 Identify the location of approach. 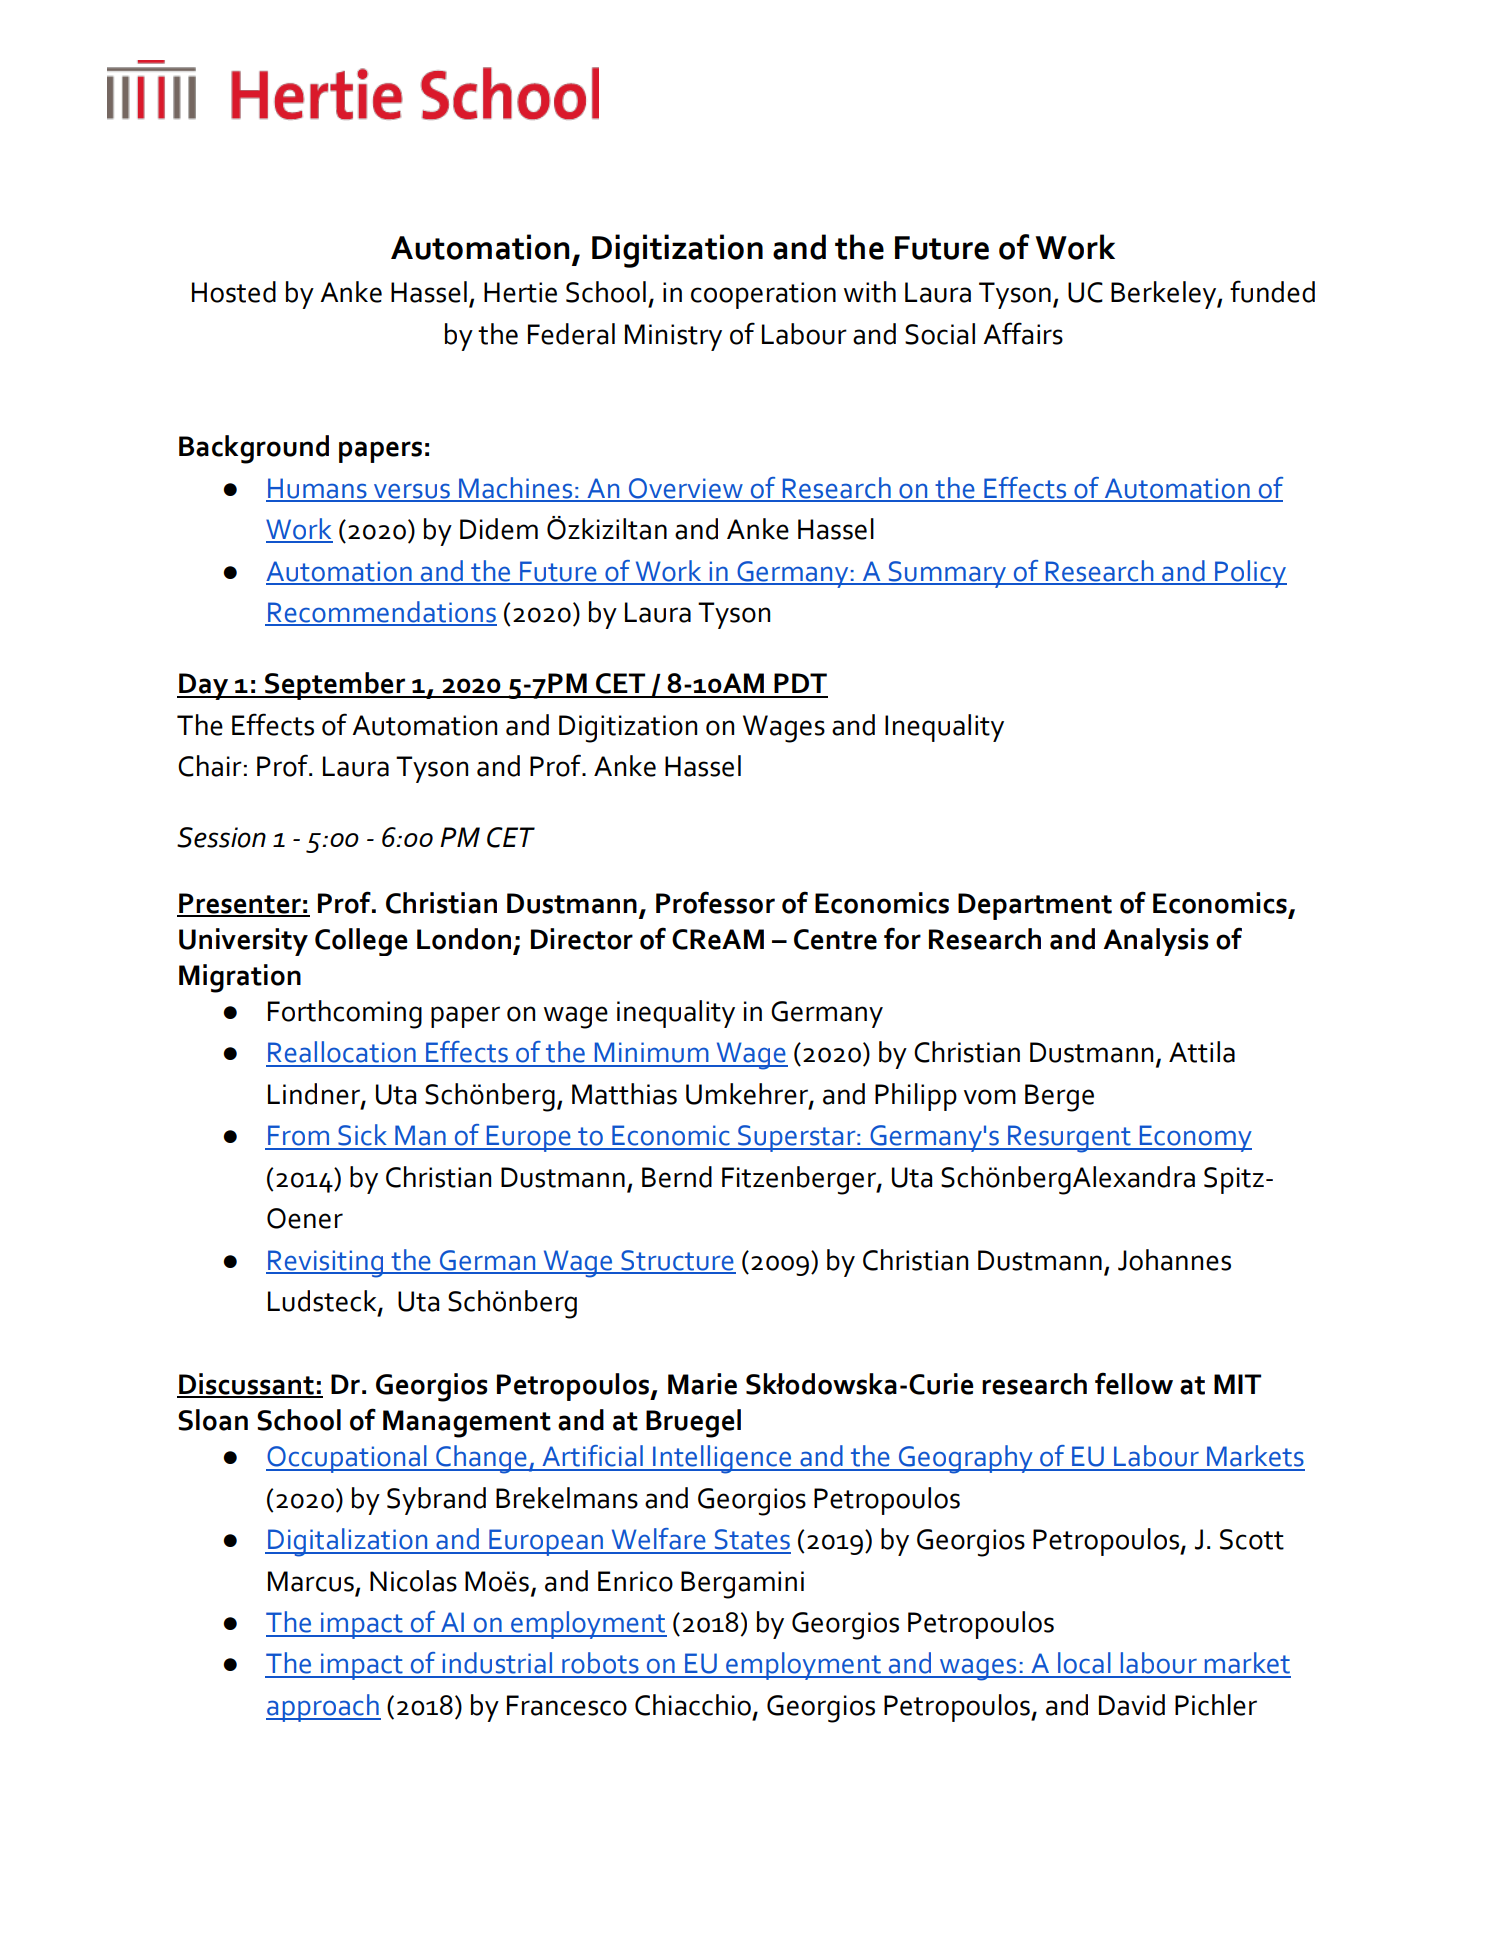
(323, 1708).
